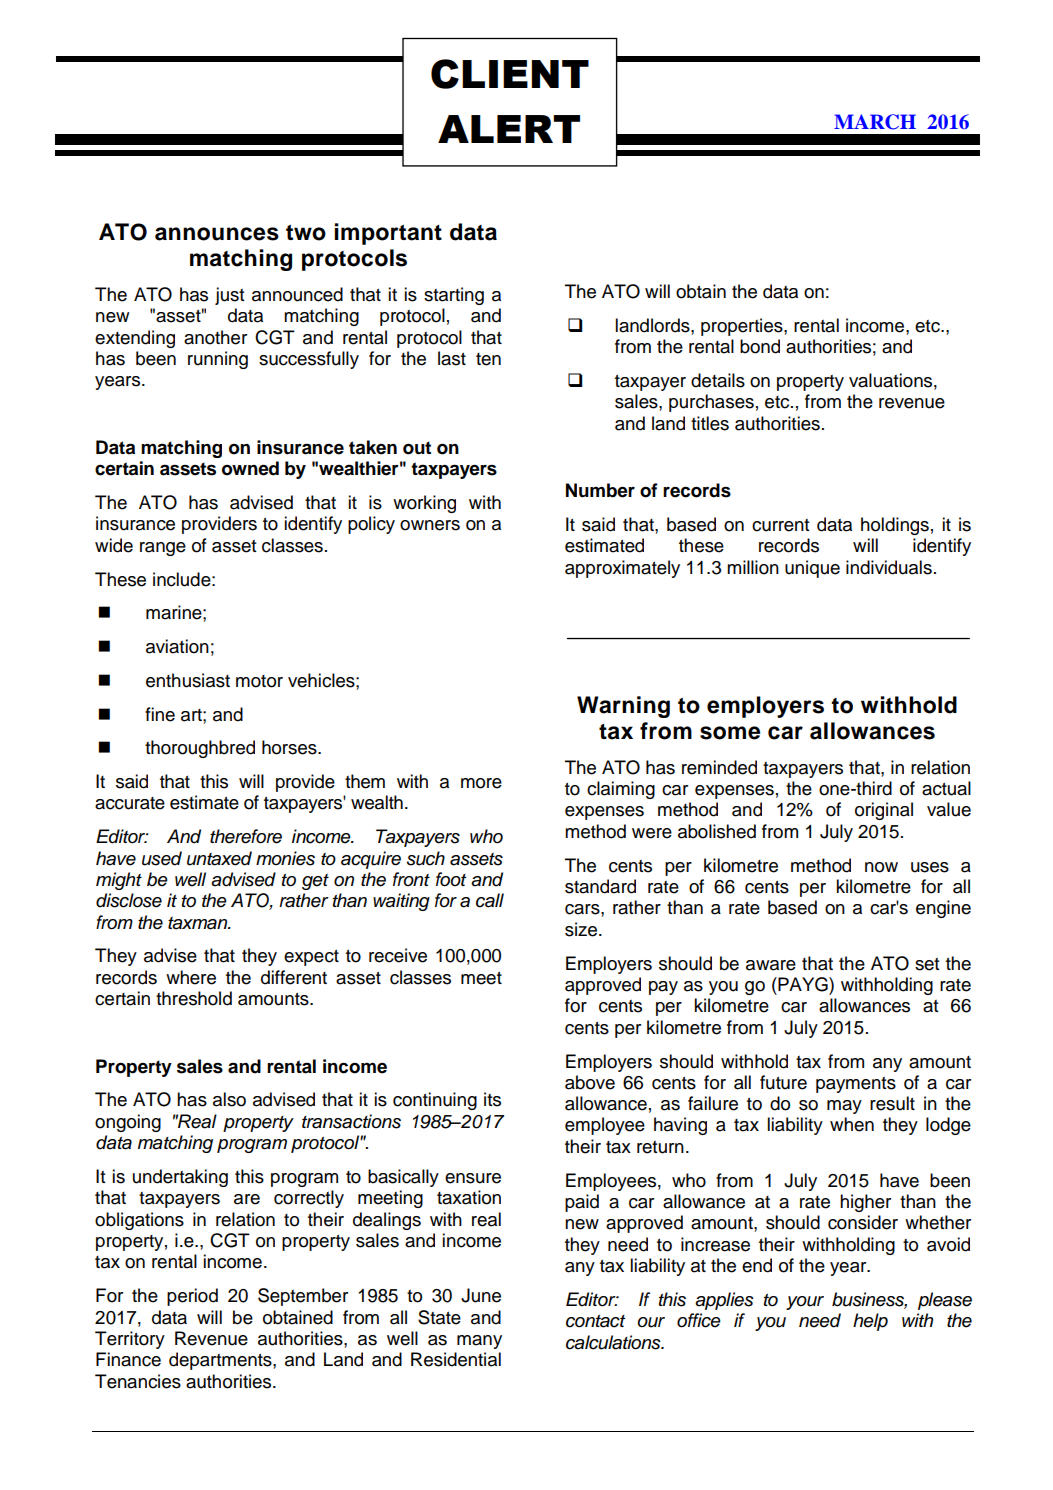 This screenshot has width=1053, height=1490. Describe the element at coordinates (217, 234) in the screenshot. I see `announces` at that location.
